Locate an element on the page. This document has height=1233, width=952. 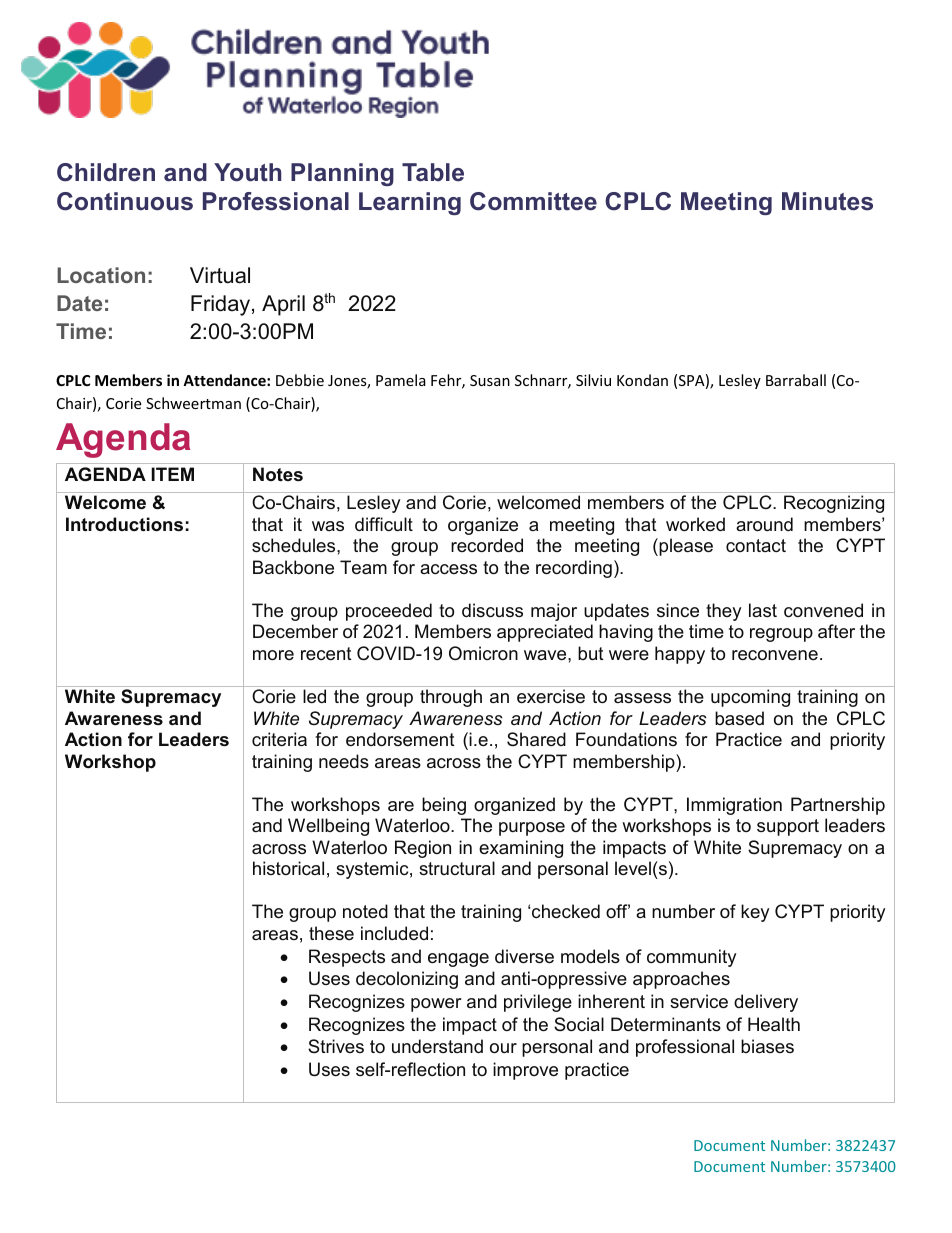
Table is located at coordinates (433, 172).
